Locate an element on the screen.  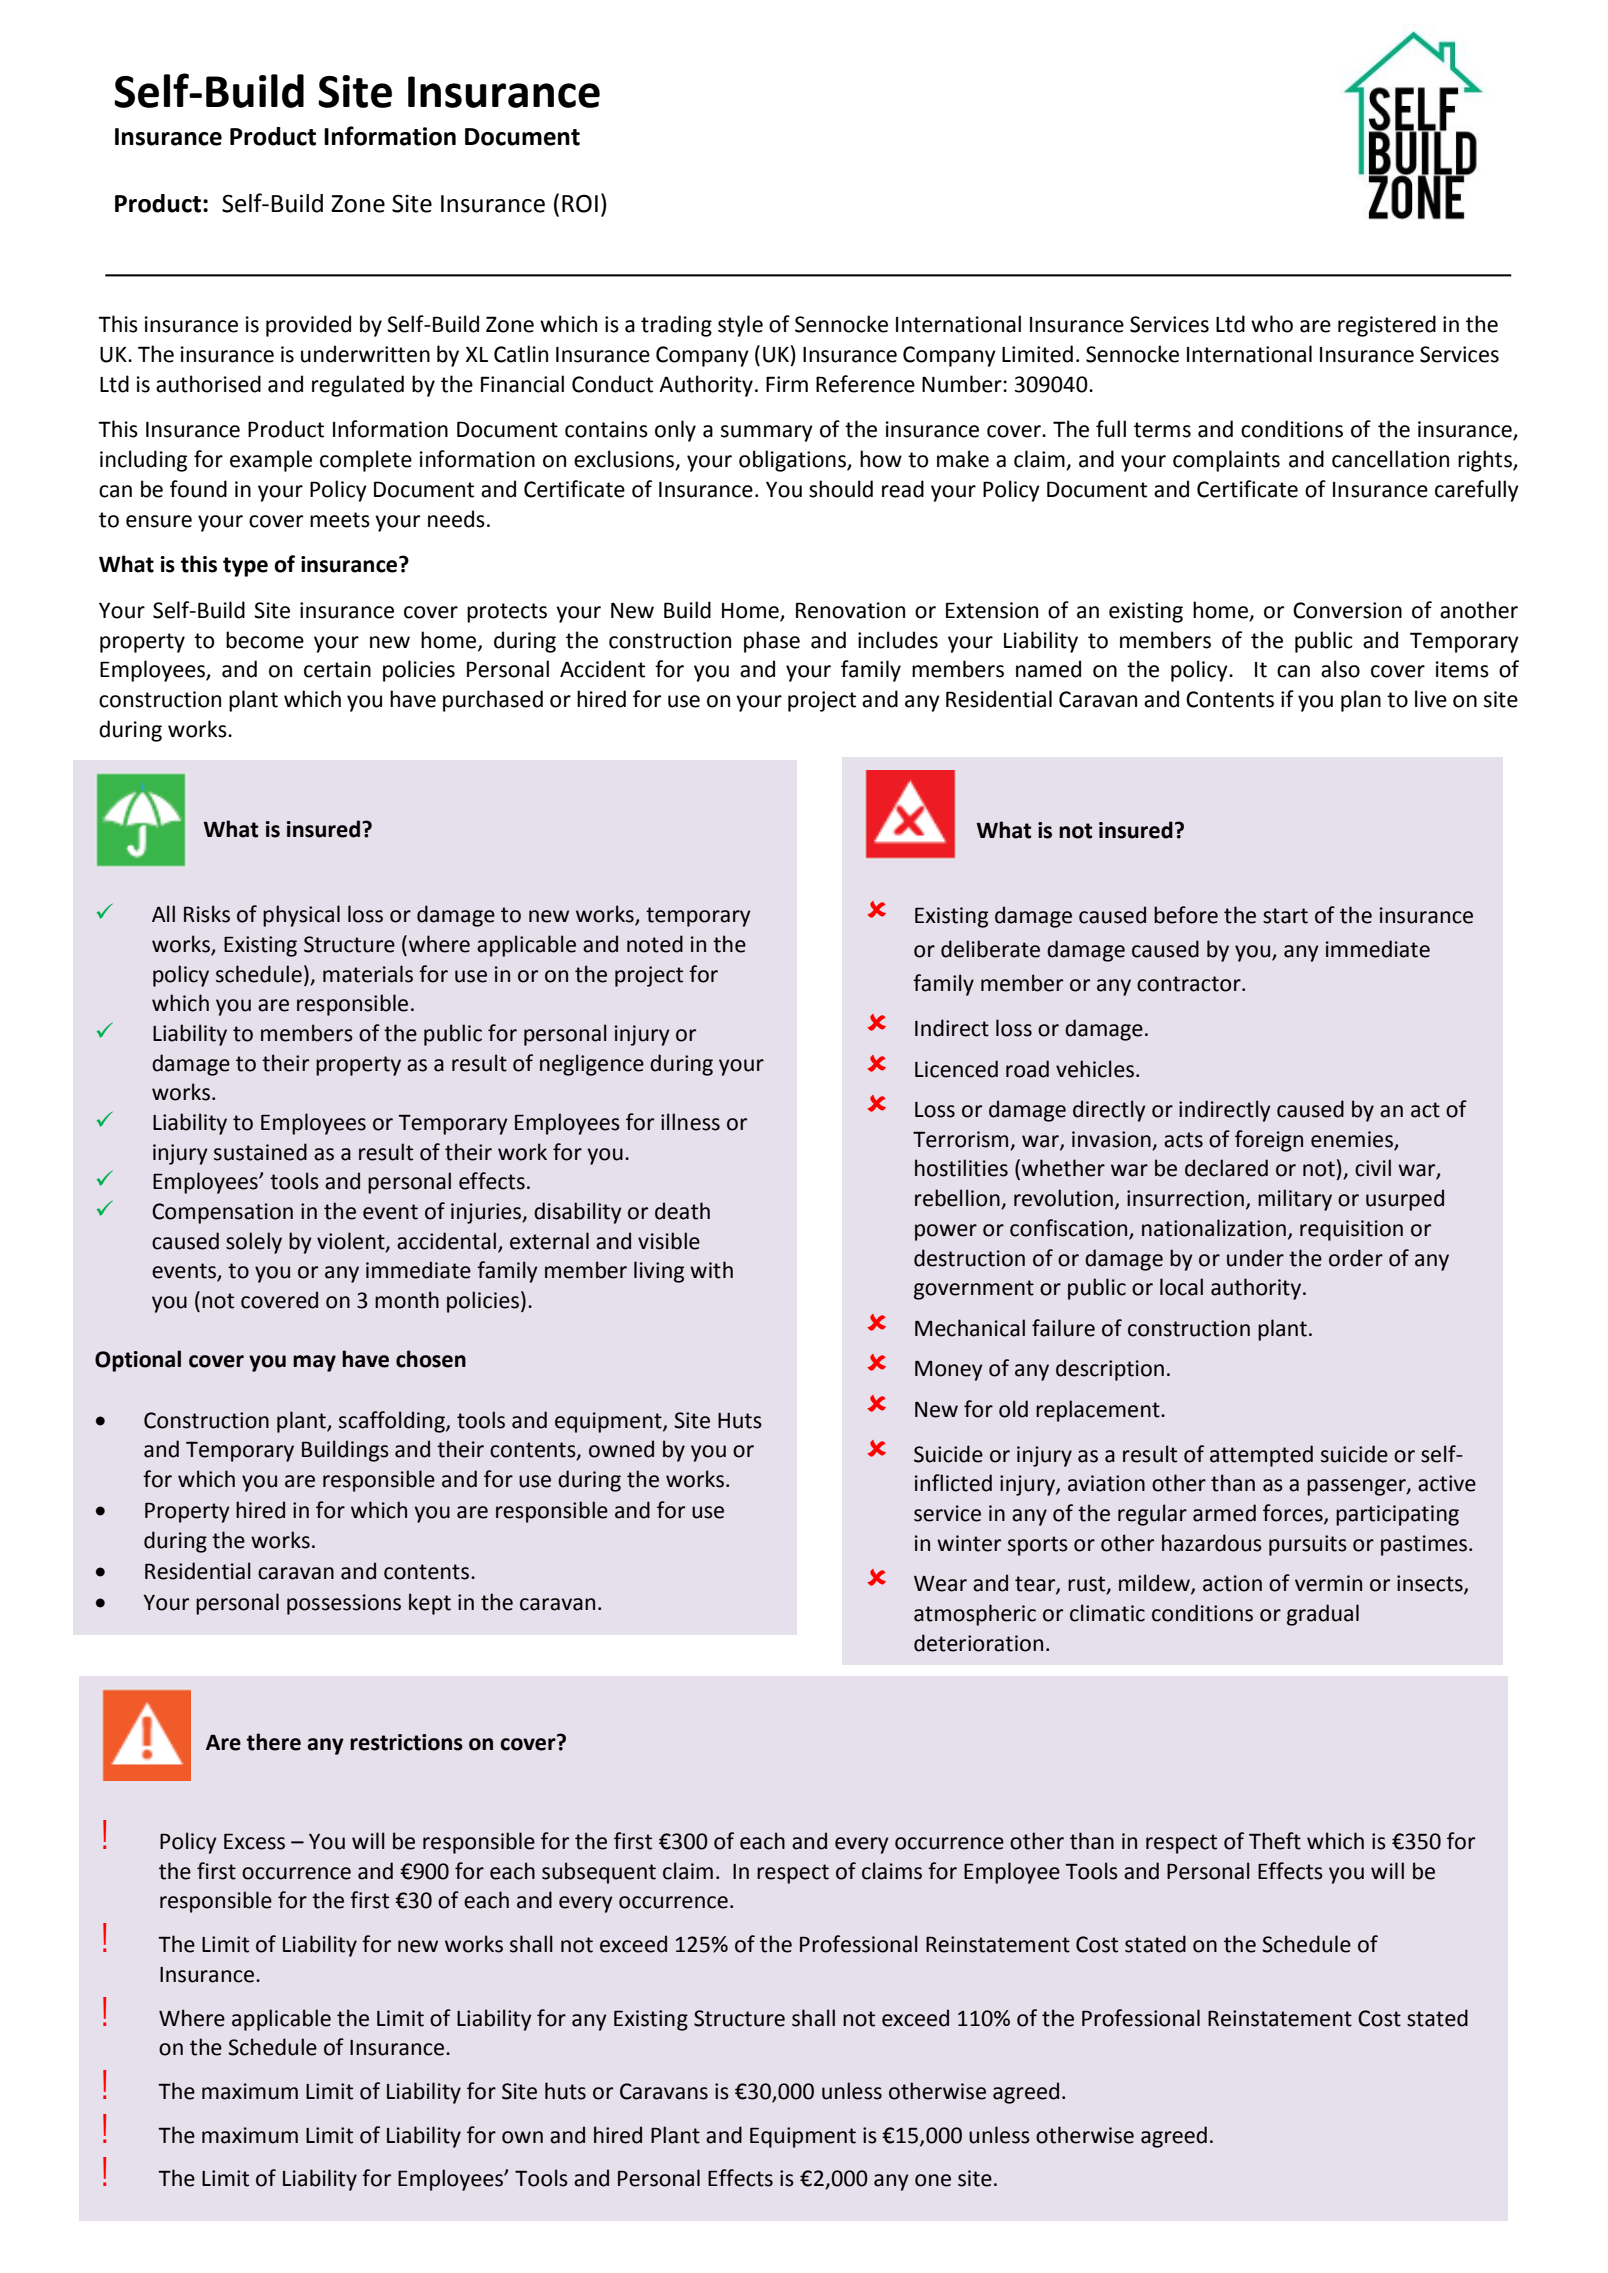
style is located at coordinates (740, 326).
